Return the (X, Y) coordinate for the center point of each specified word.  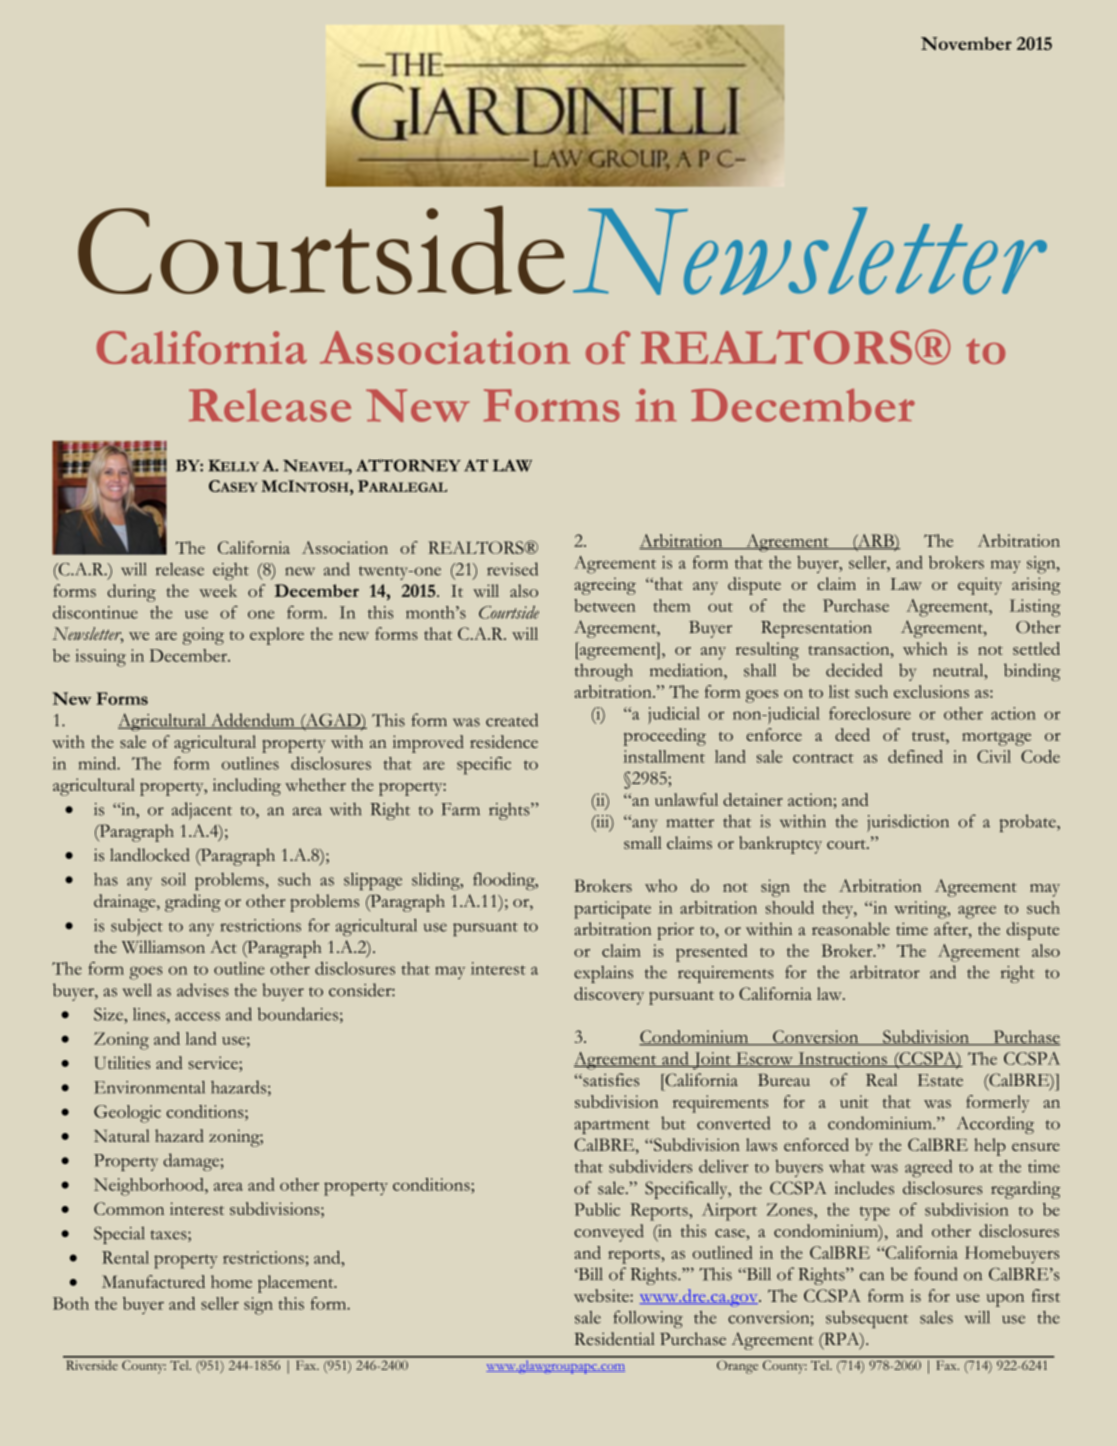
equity (980, 586)
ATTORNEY (408, 465)
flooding (505, 881)
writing (921, 910)
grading (193, 903)
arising (1036, 586)
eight (231, 571)
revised (512, 569)
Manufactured (153, 1281)
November (966, 43)
